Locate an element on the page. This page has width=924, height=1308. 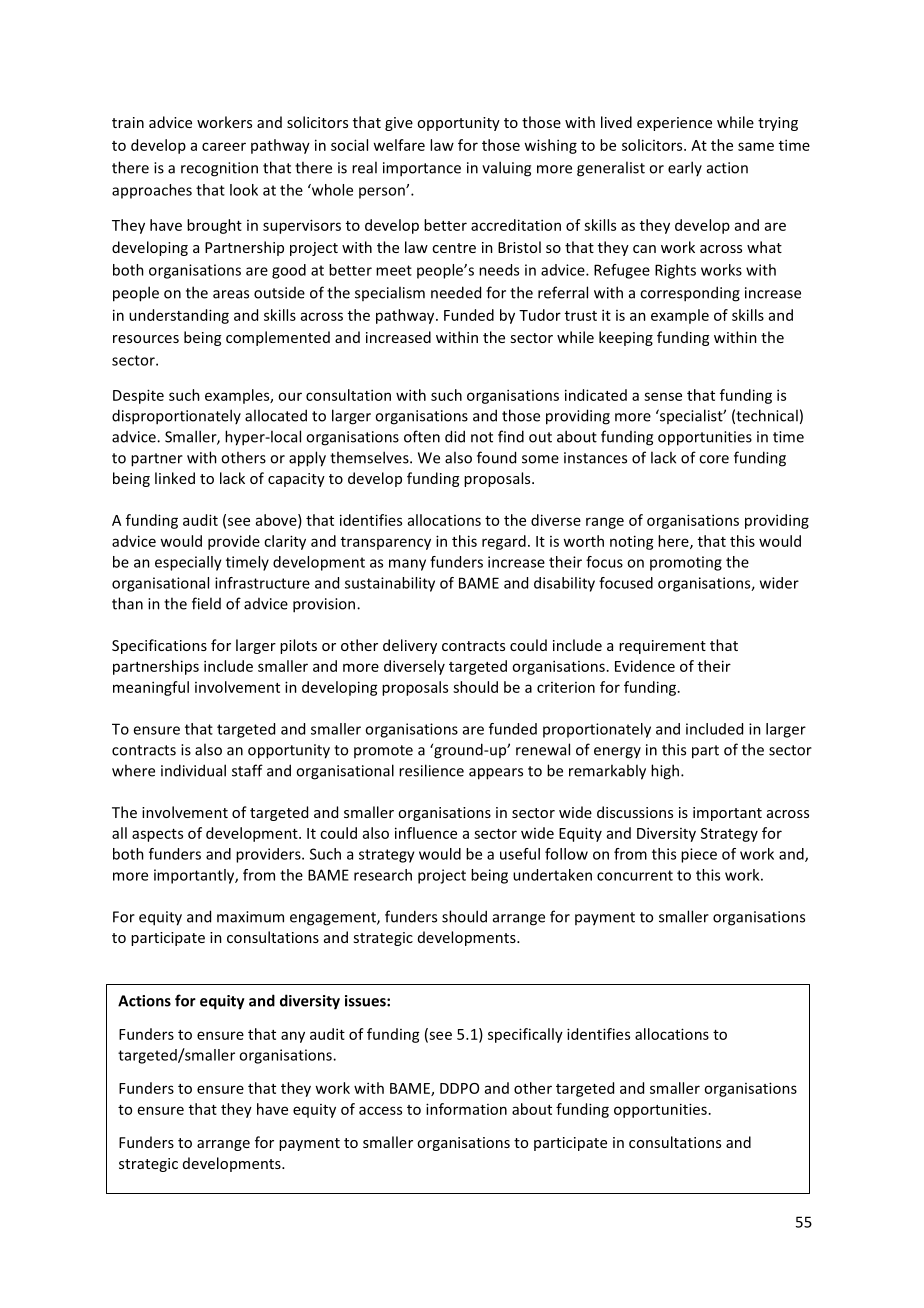
access is located at coordinates (380, 1110).
